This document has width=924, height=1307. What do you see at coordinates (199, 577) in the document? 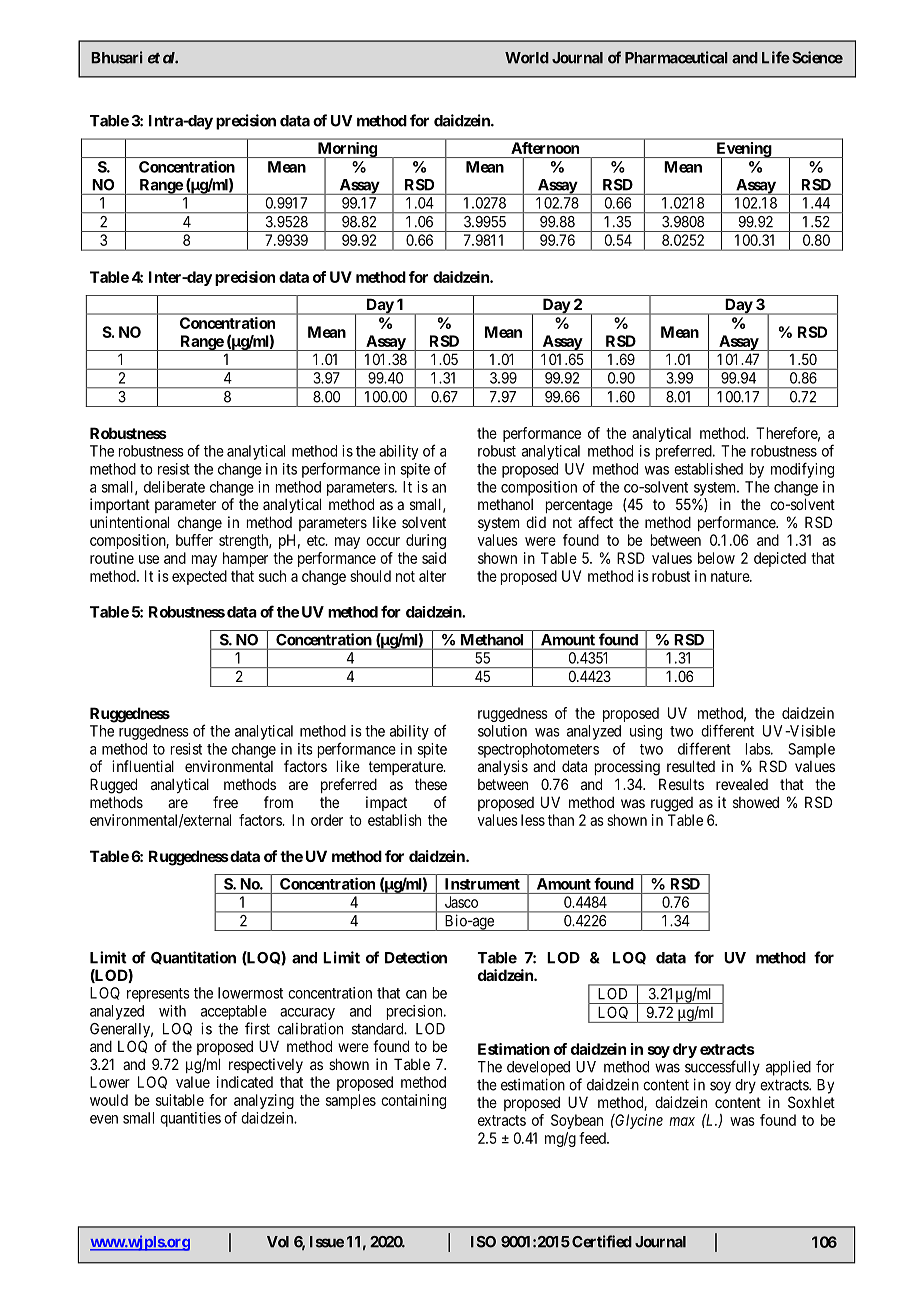
I see `expected` at bounding box center [199, 577].
